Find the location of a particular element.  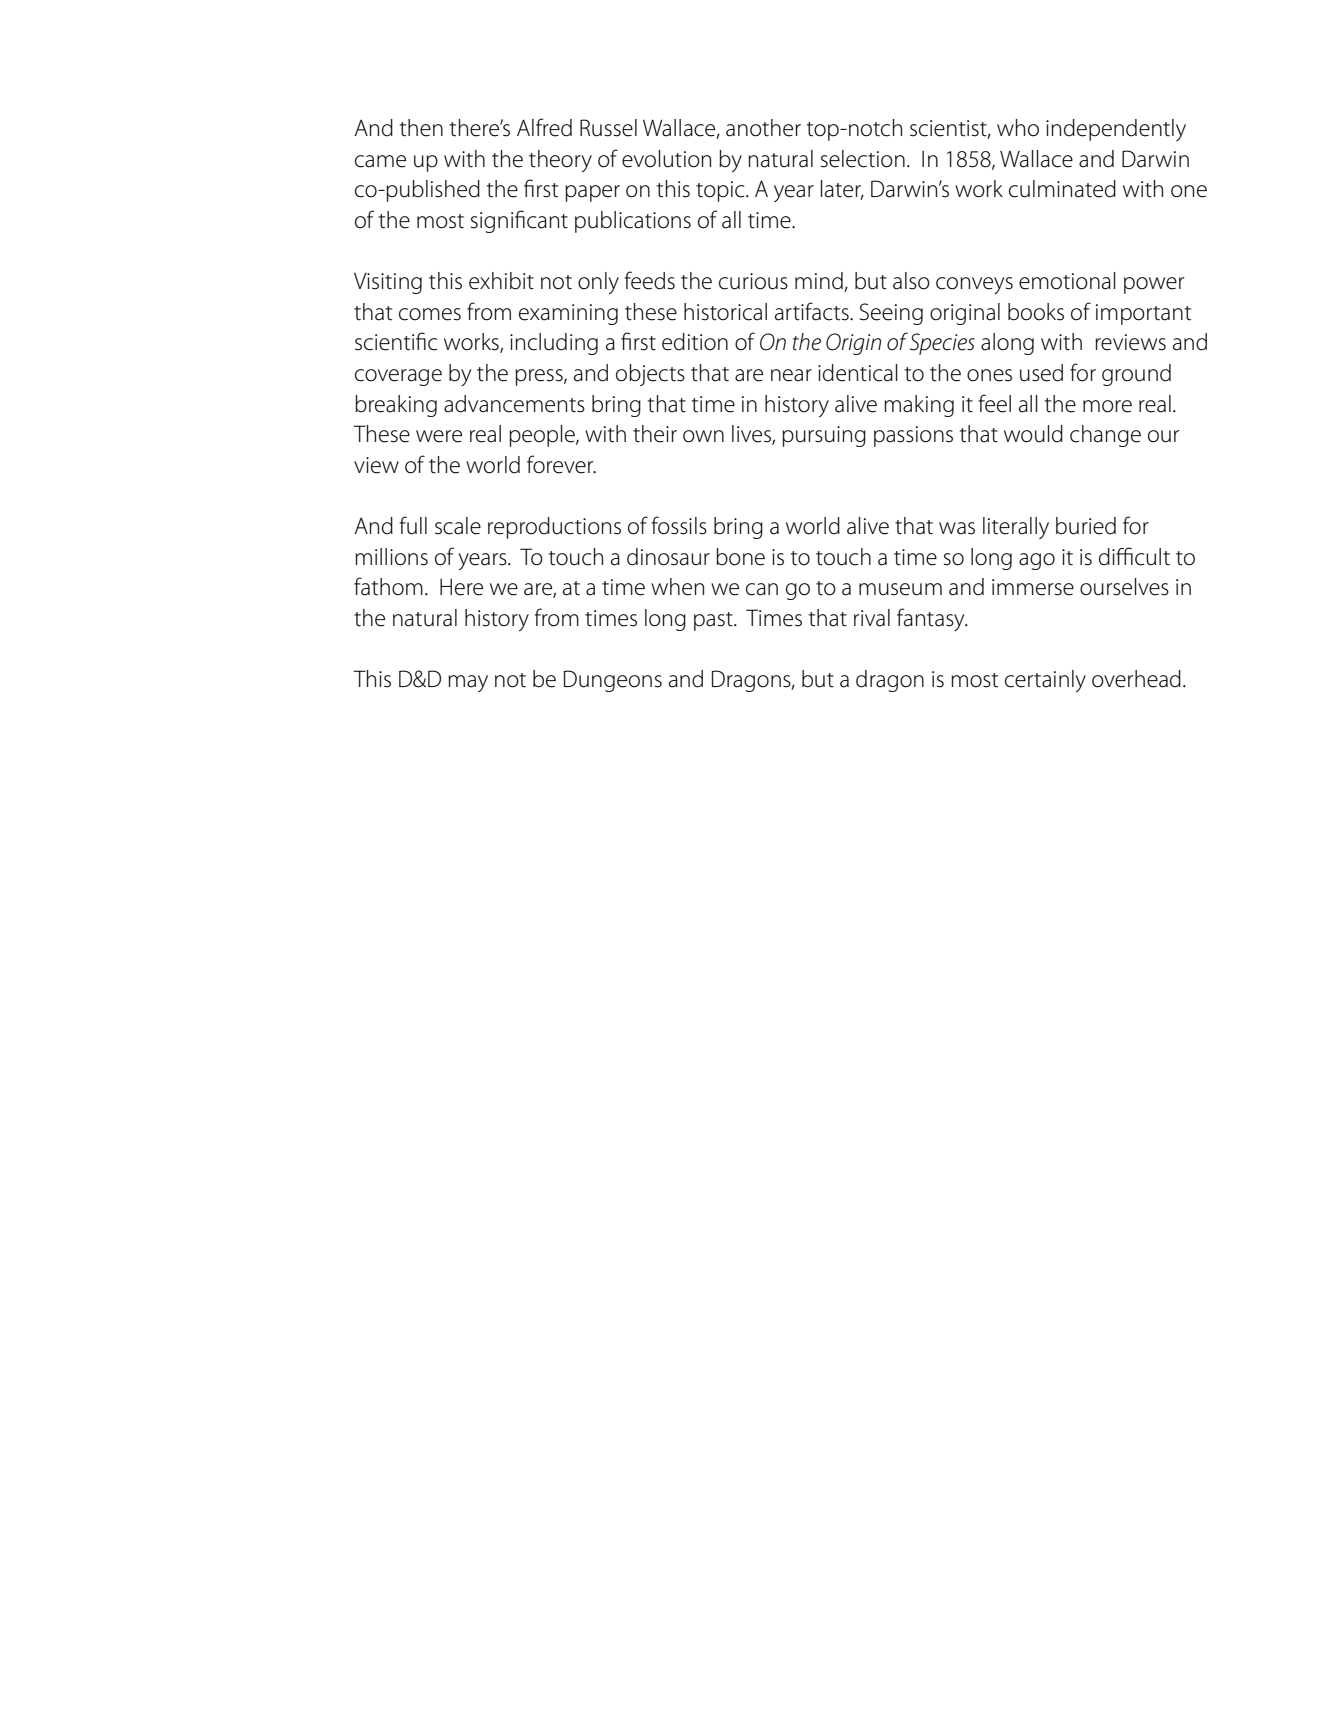

near is located at coordinates (791, 375).
